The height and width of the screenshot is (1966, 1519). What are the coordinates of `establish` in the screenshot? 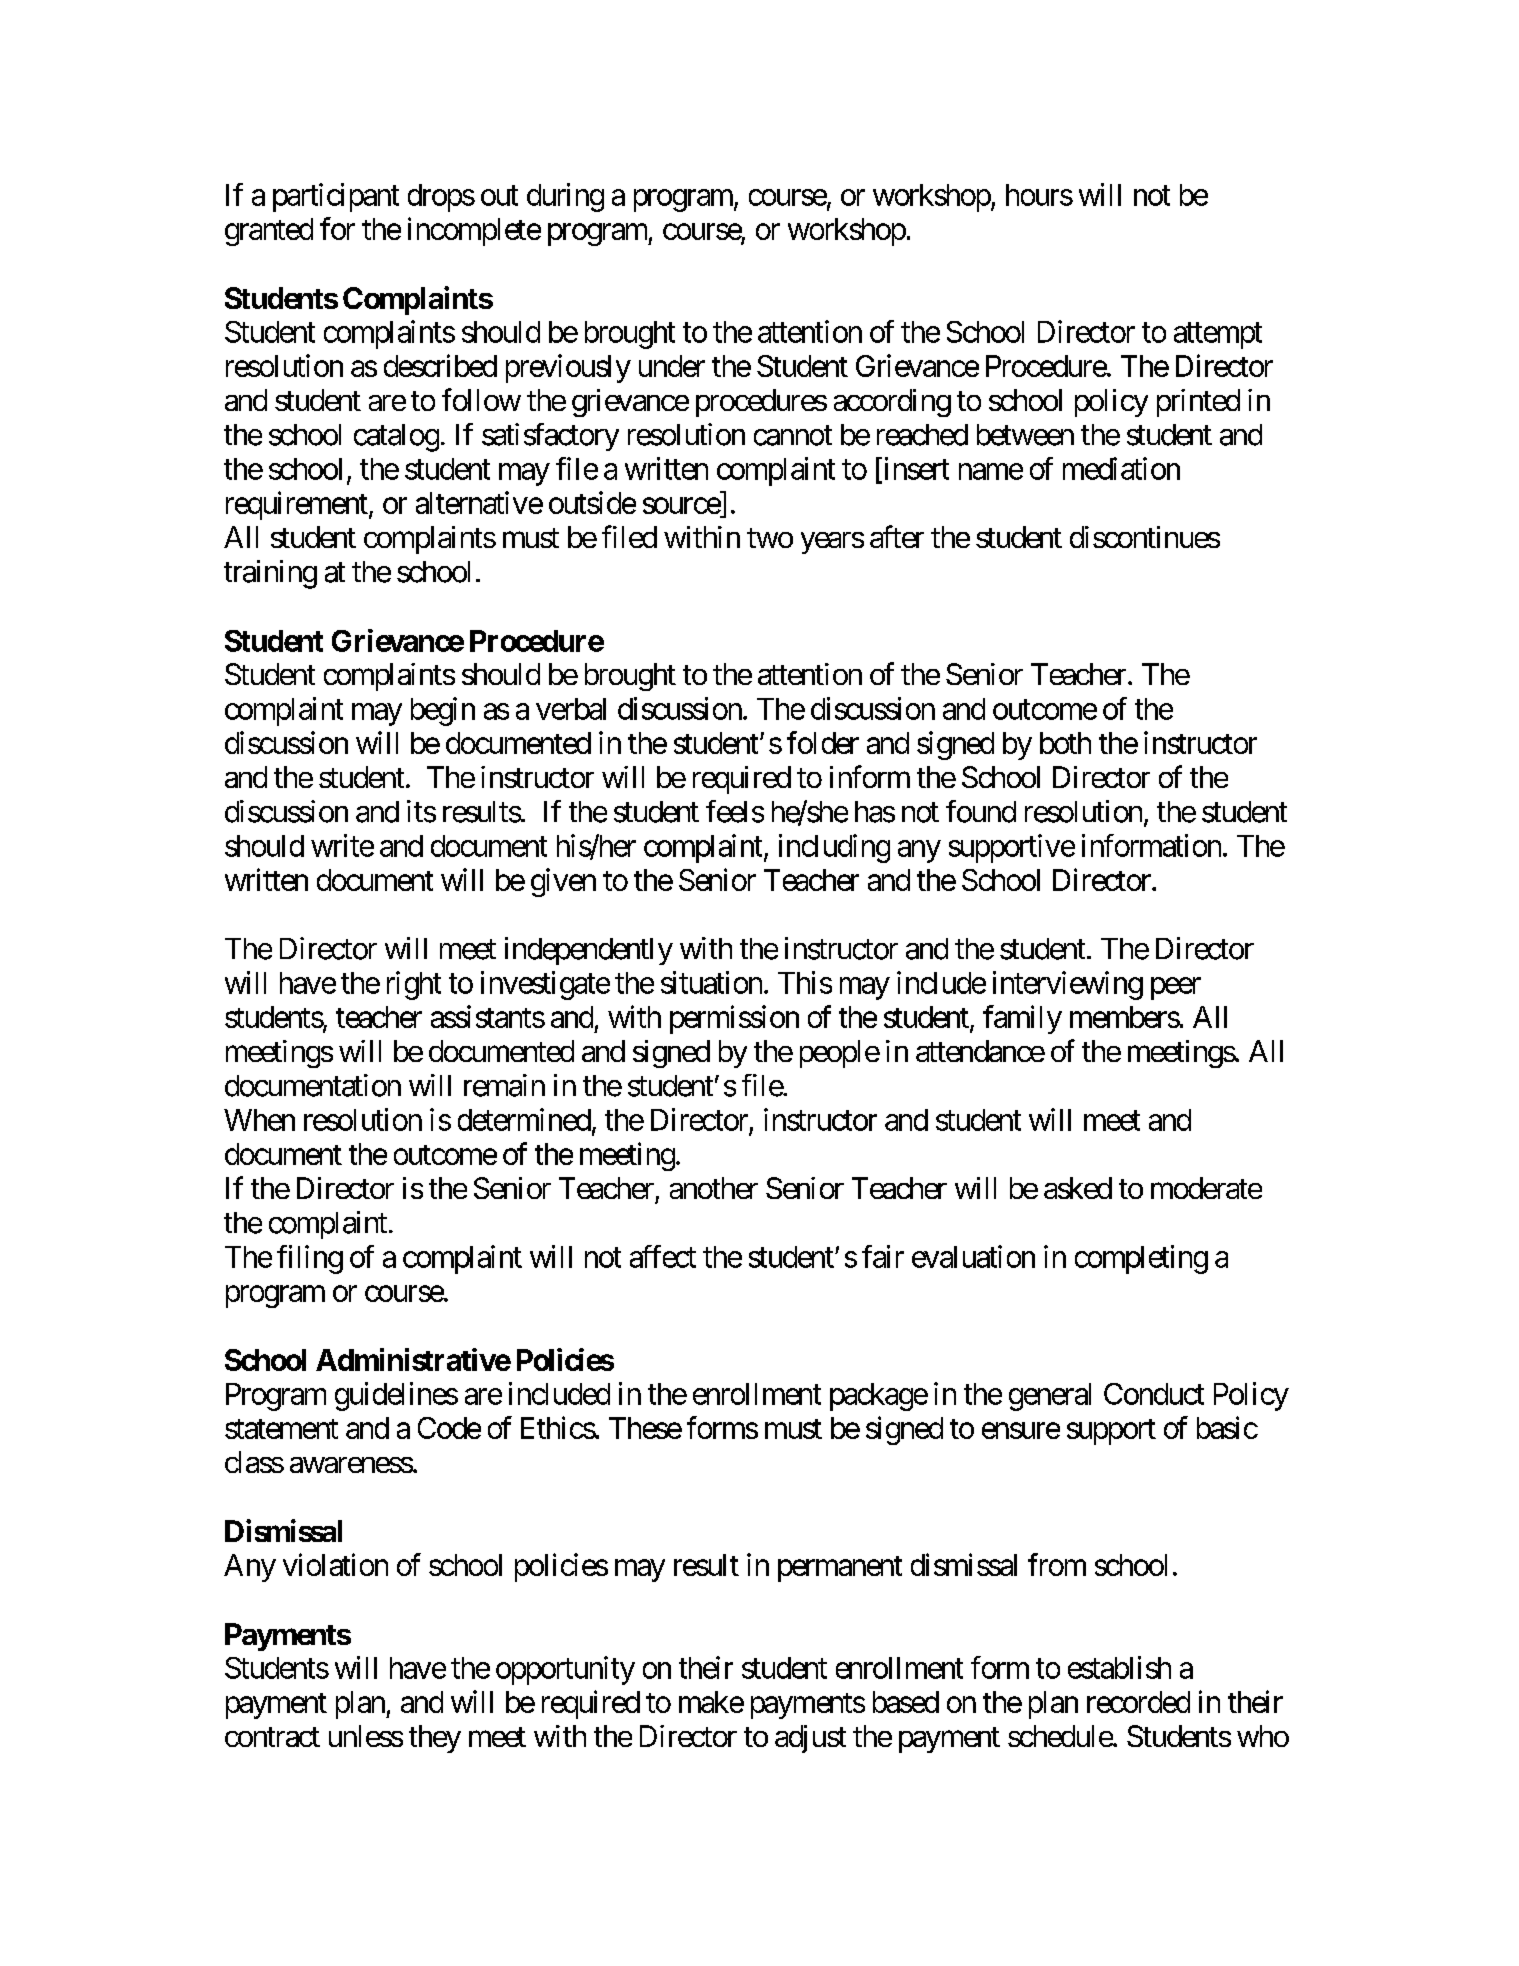 It's located at (1119, 1667).
